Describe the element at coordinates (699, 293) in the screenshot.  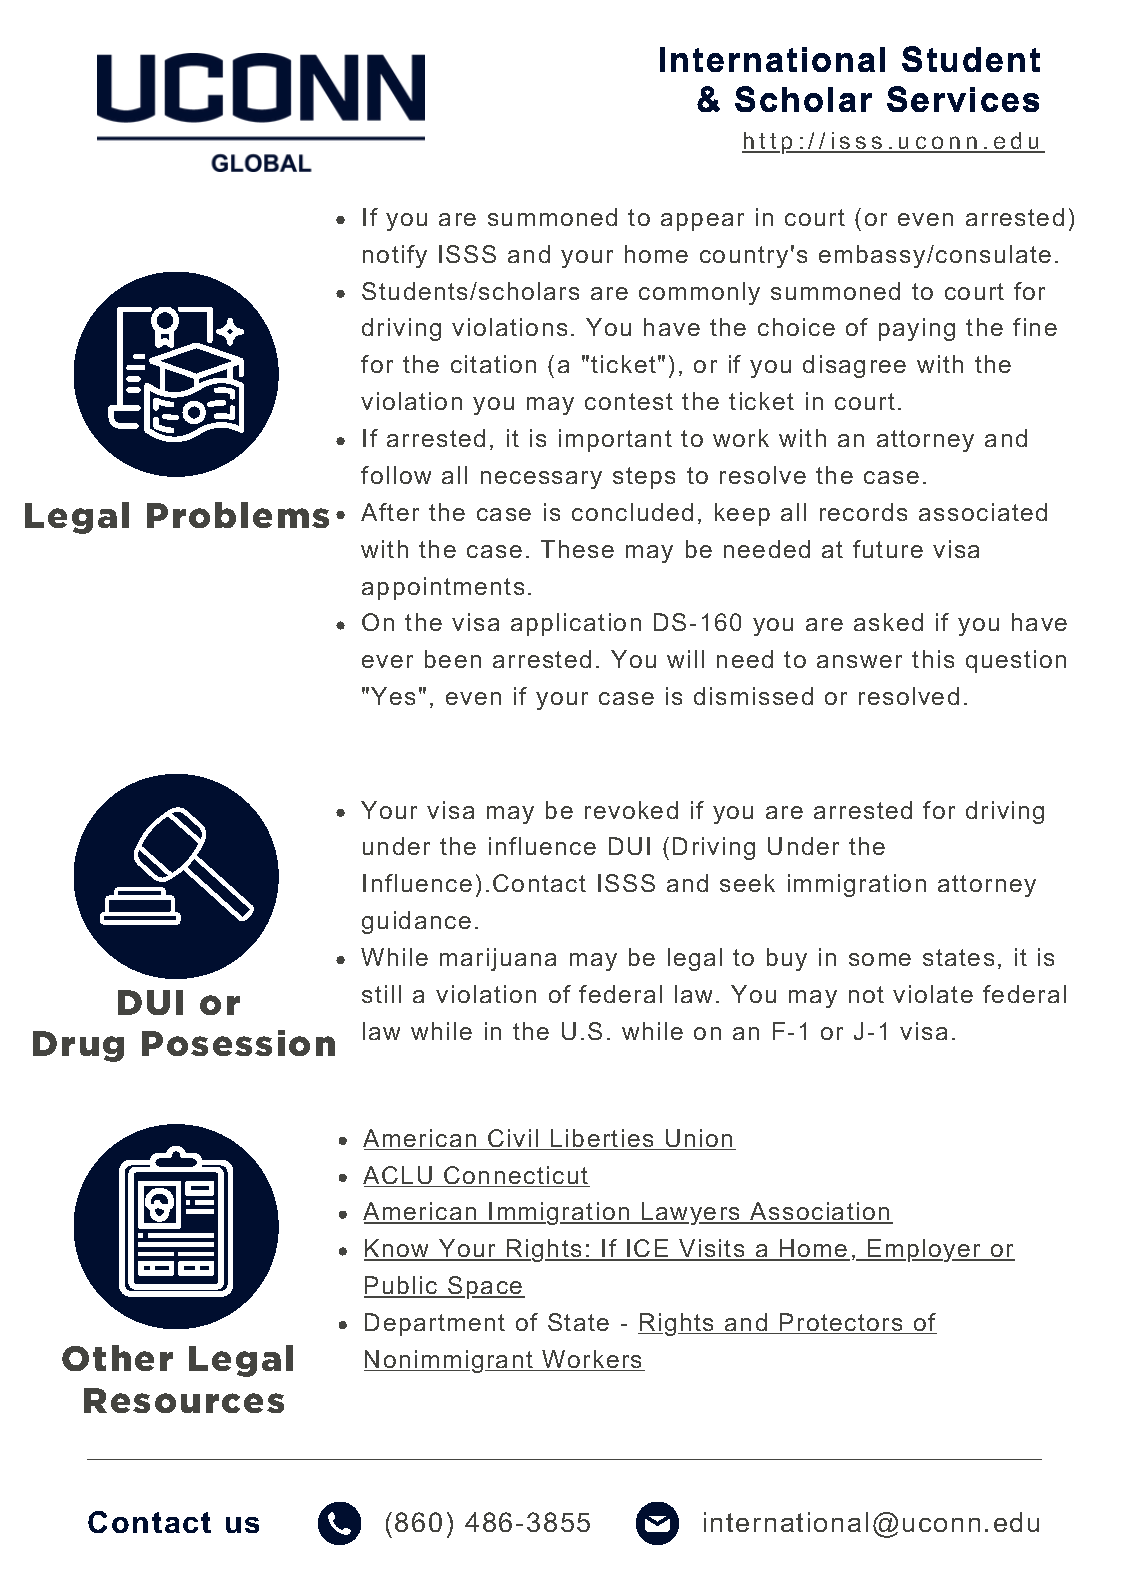
I see `commonly` at that location.
